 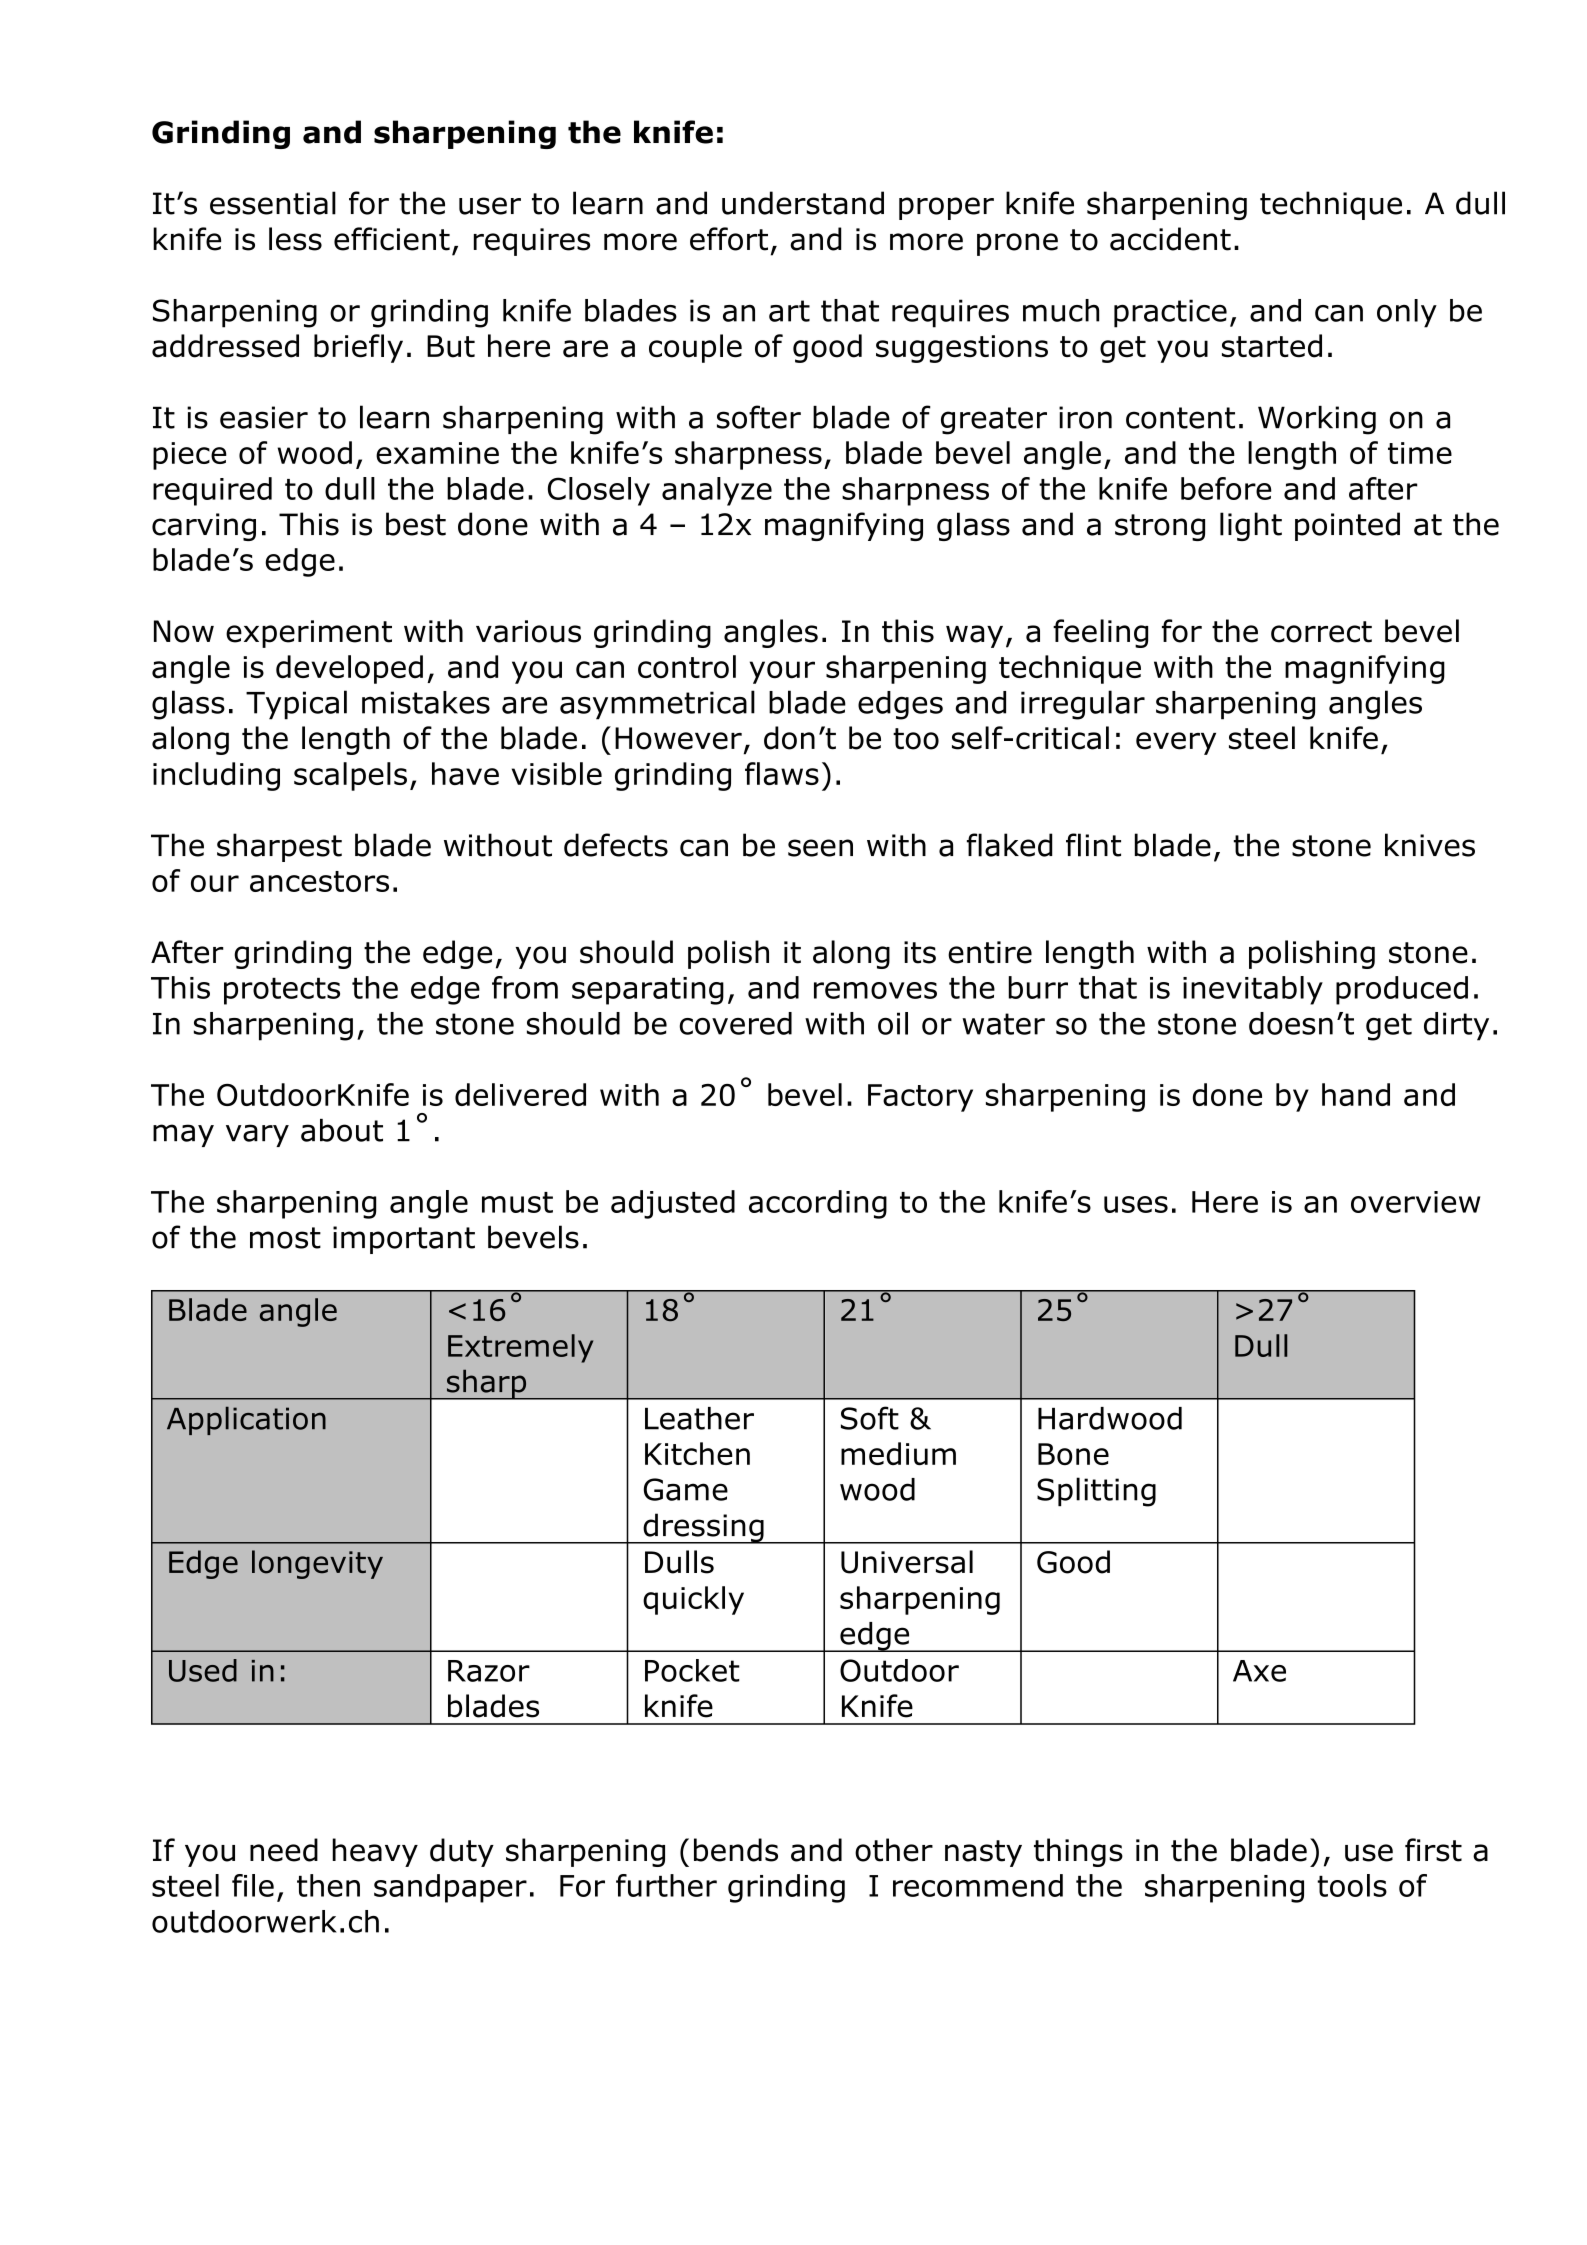 What do you see at coordinates (803, 203) in the document?
I see `understand` at bounding box center [803, 203].
